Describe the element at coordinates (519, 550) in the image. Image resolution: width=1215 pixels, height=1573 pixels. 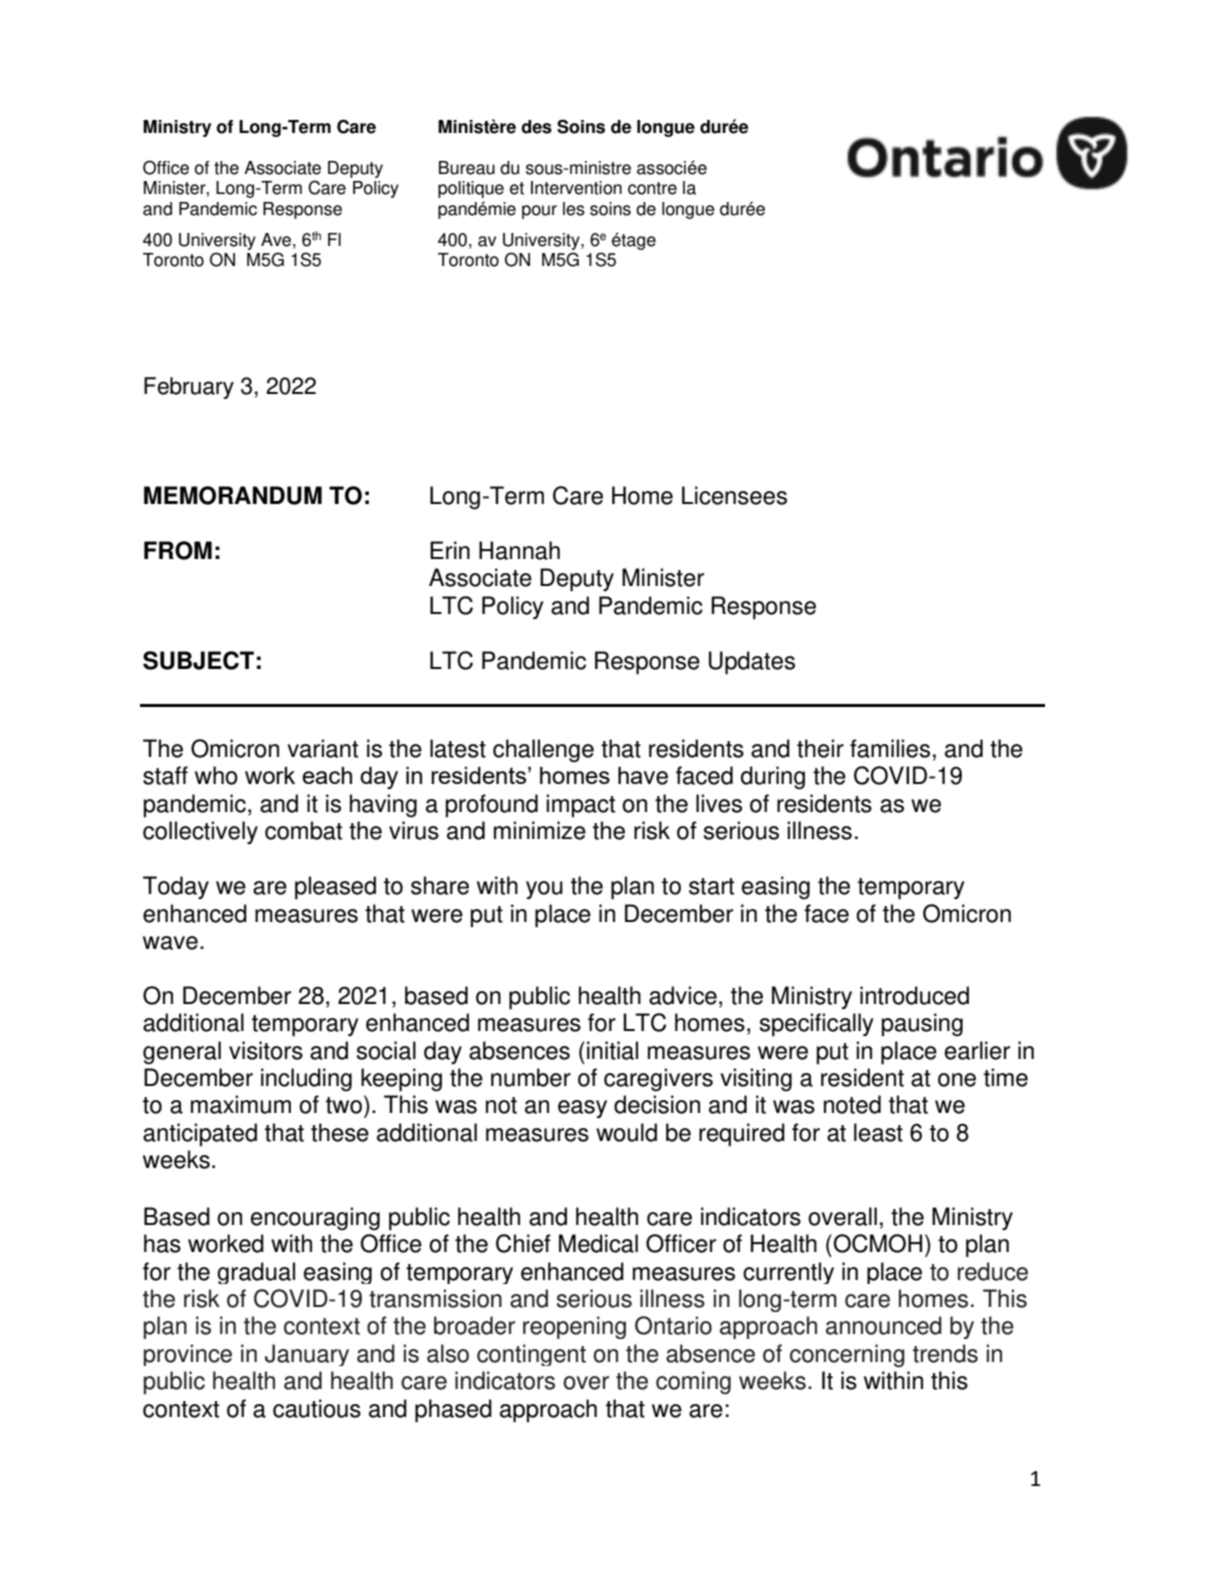
I see `Hannah` at that location.
